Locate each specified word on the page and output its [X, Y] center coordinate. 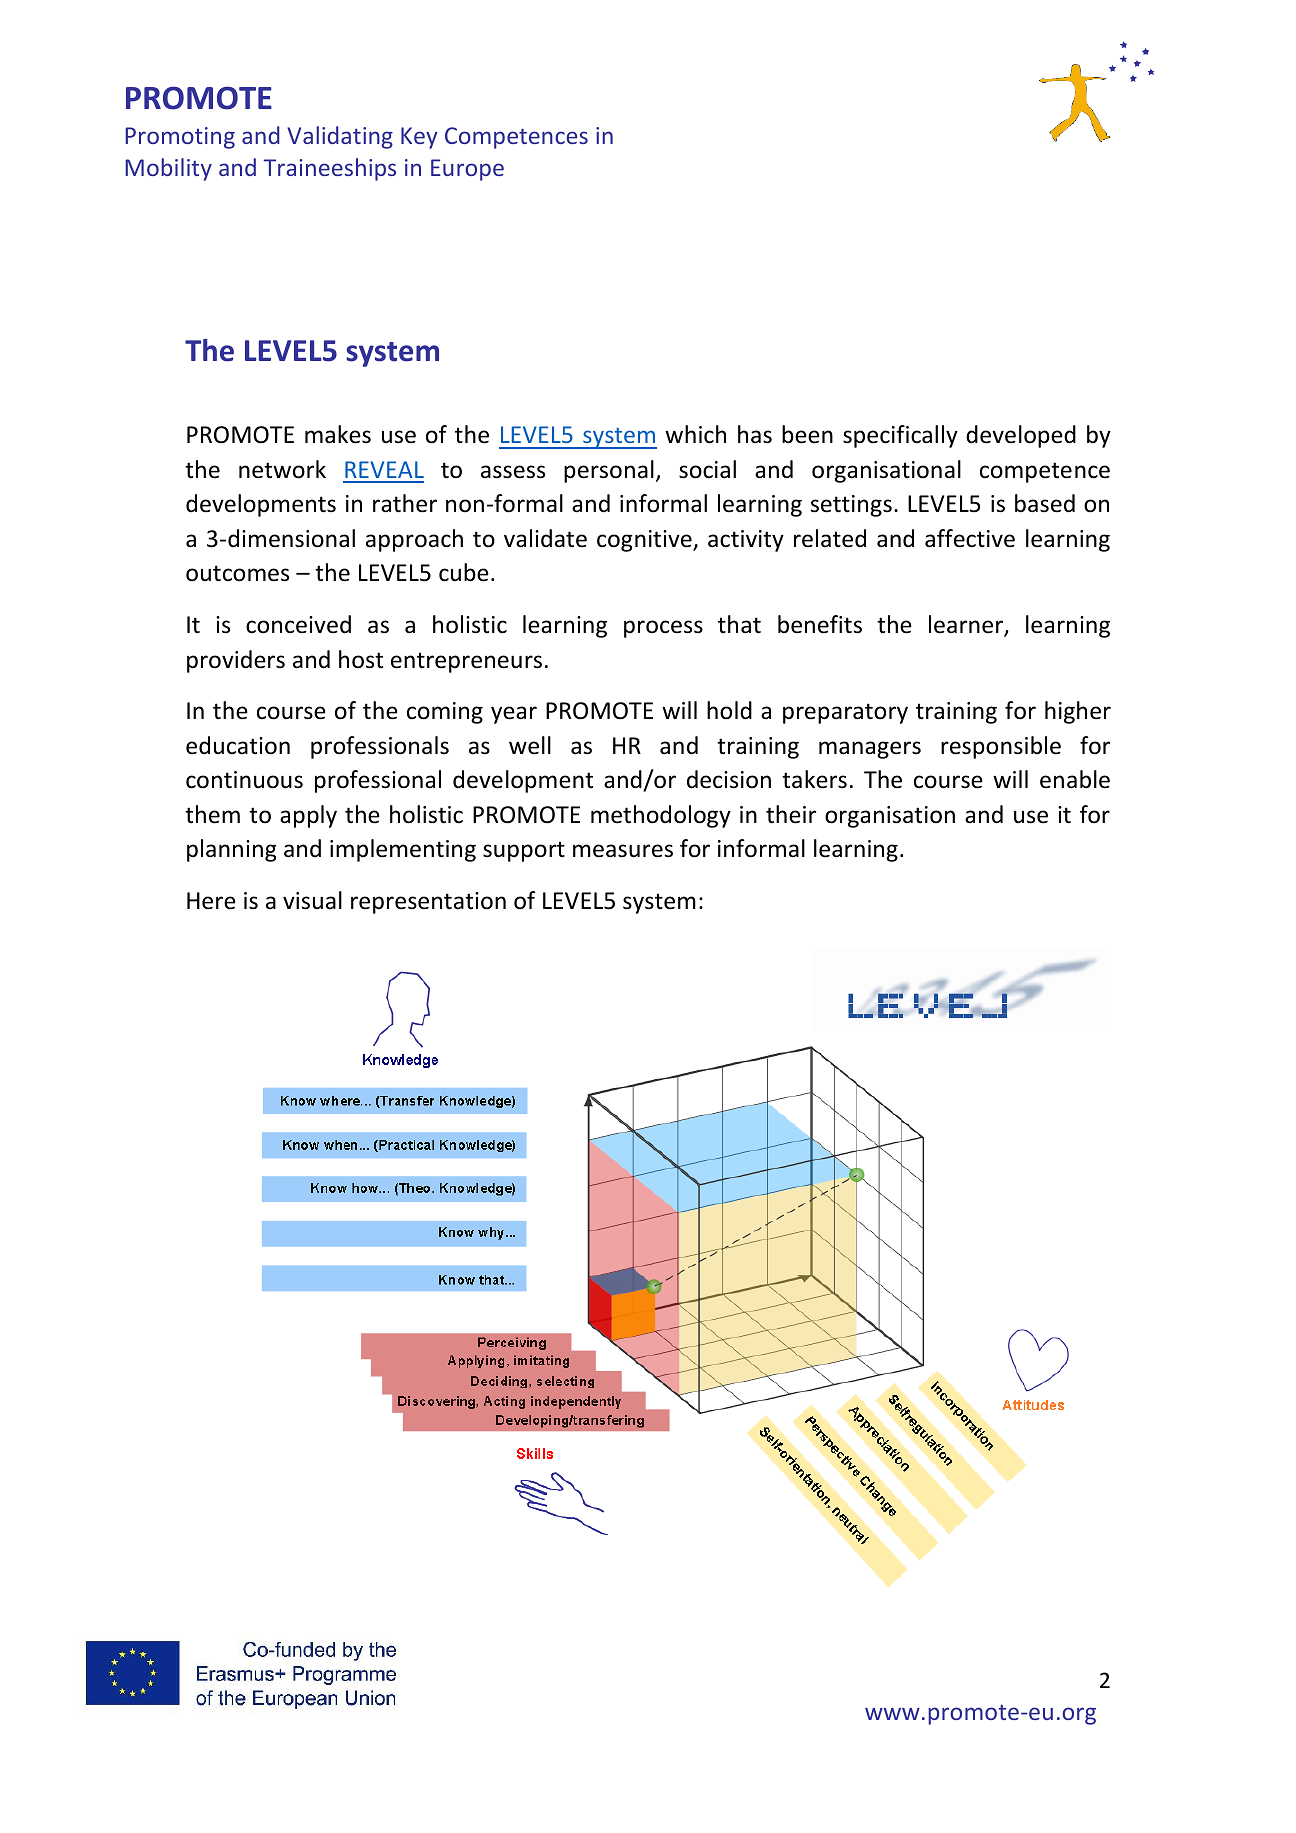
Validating [340, 137]
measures [623, 851]
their [791, 814]
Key [419, 138]
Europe [467, 170]
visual [312, 900]
